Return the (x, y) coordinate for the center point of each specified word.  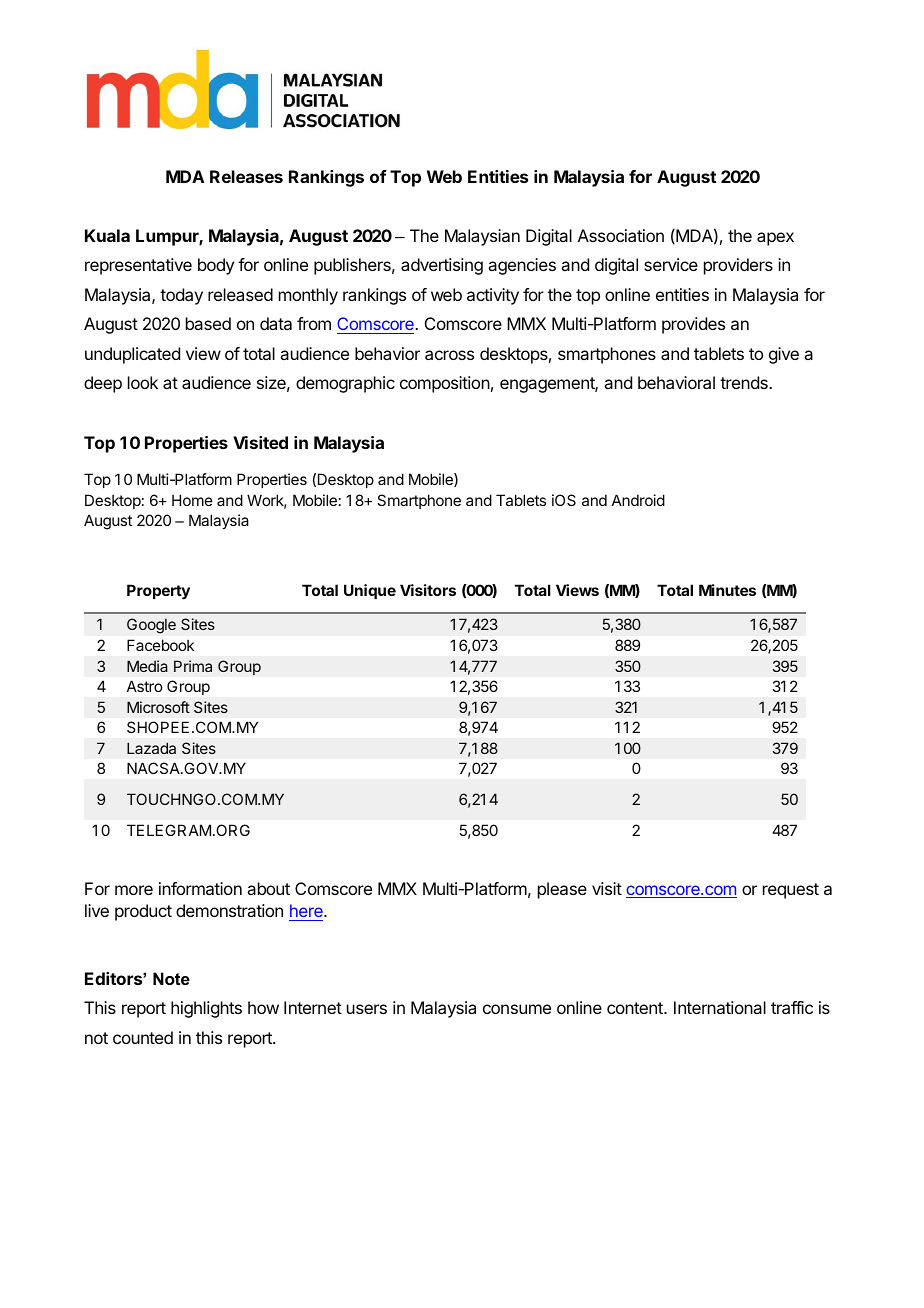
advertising (442, 266)
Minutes (727, 590)
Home (192, 500)
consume (517, 1009)
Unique (370, 591)
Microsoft (158, 707)
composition (445, 384)
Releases (246, 176)
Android (638, 500)
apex (775, 239)
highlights (206, 1009)
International (720, 1007)
